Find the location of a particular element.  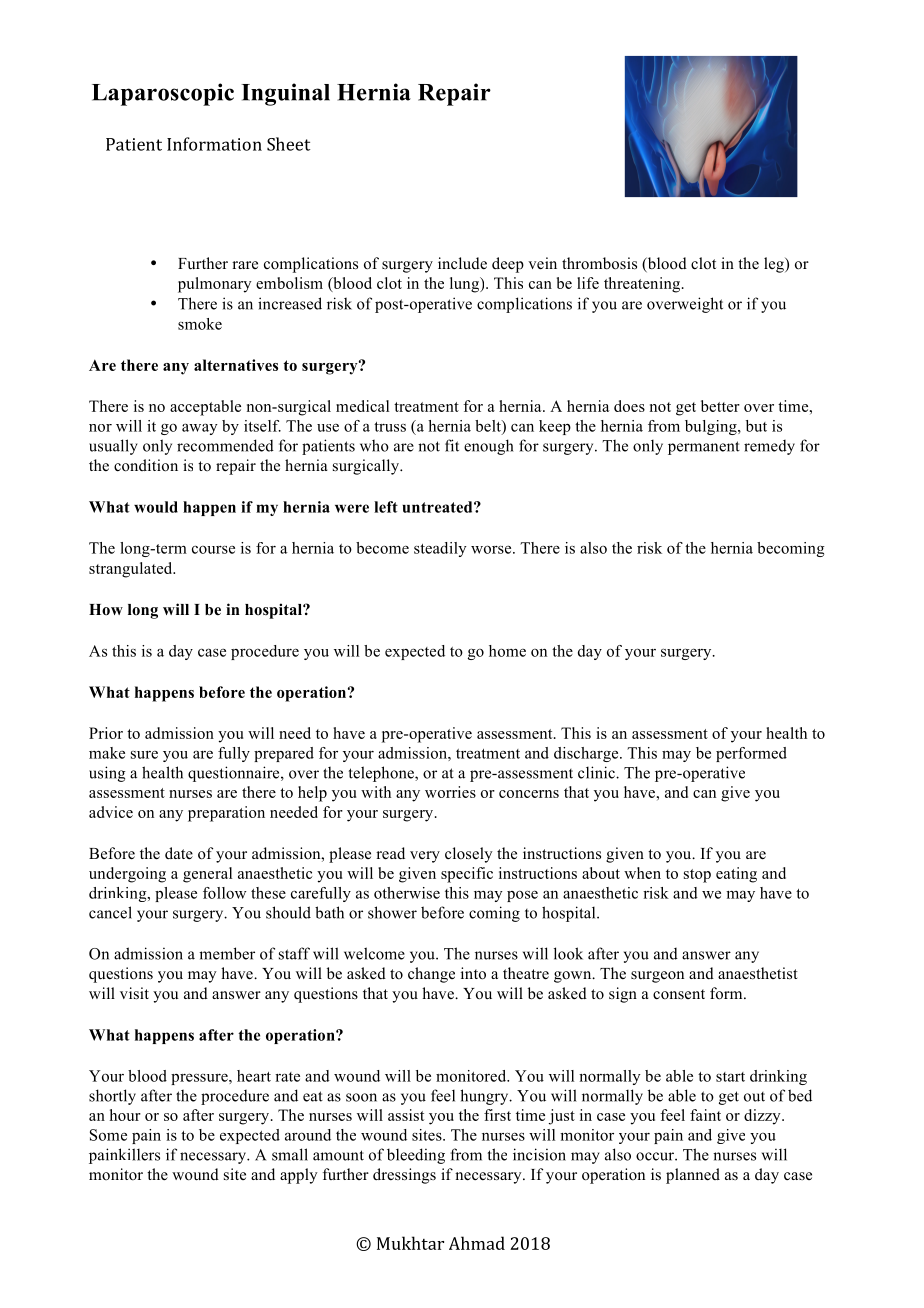

member is located at coordinates (227, 953).
